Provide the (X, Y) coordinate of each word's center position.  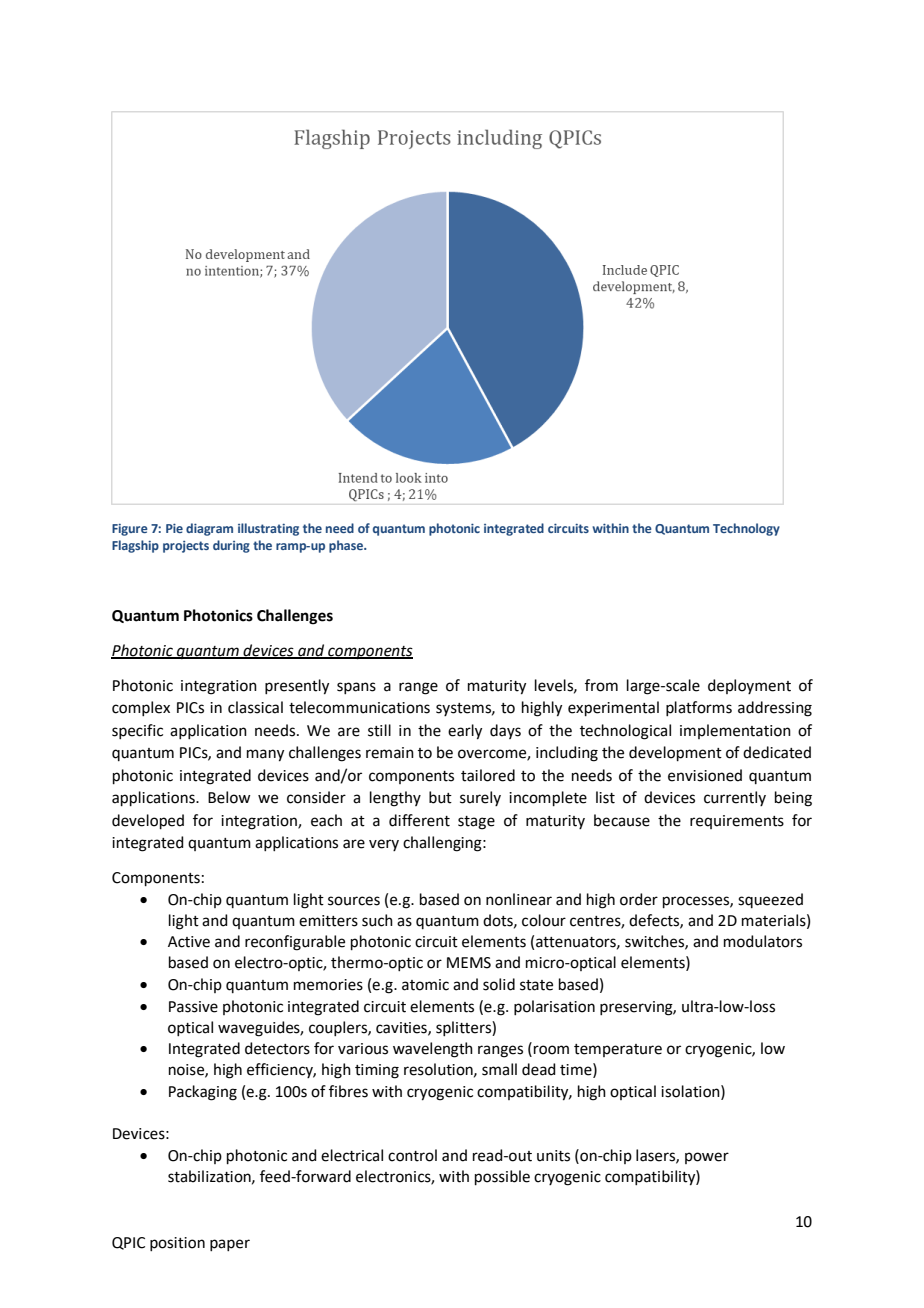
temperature (618, 1050)
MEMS (469, 963)
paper (230, 1245)
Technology (746, 529)
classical (255, 707)
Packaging (203, 1093)
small (499, 1069)
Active (189, 942)
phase (347, 546)
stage (476, 823)
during (231, 546)
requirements (737, 822)
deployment (749, 686)
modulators (763, 941)
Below (229, 797)
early (465, 732)
